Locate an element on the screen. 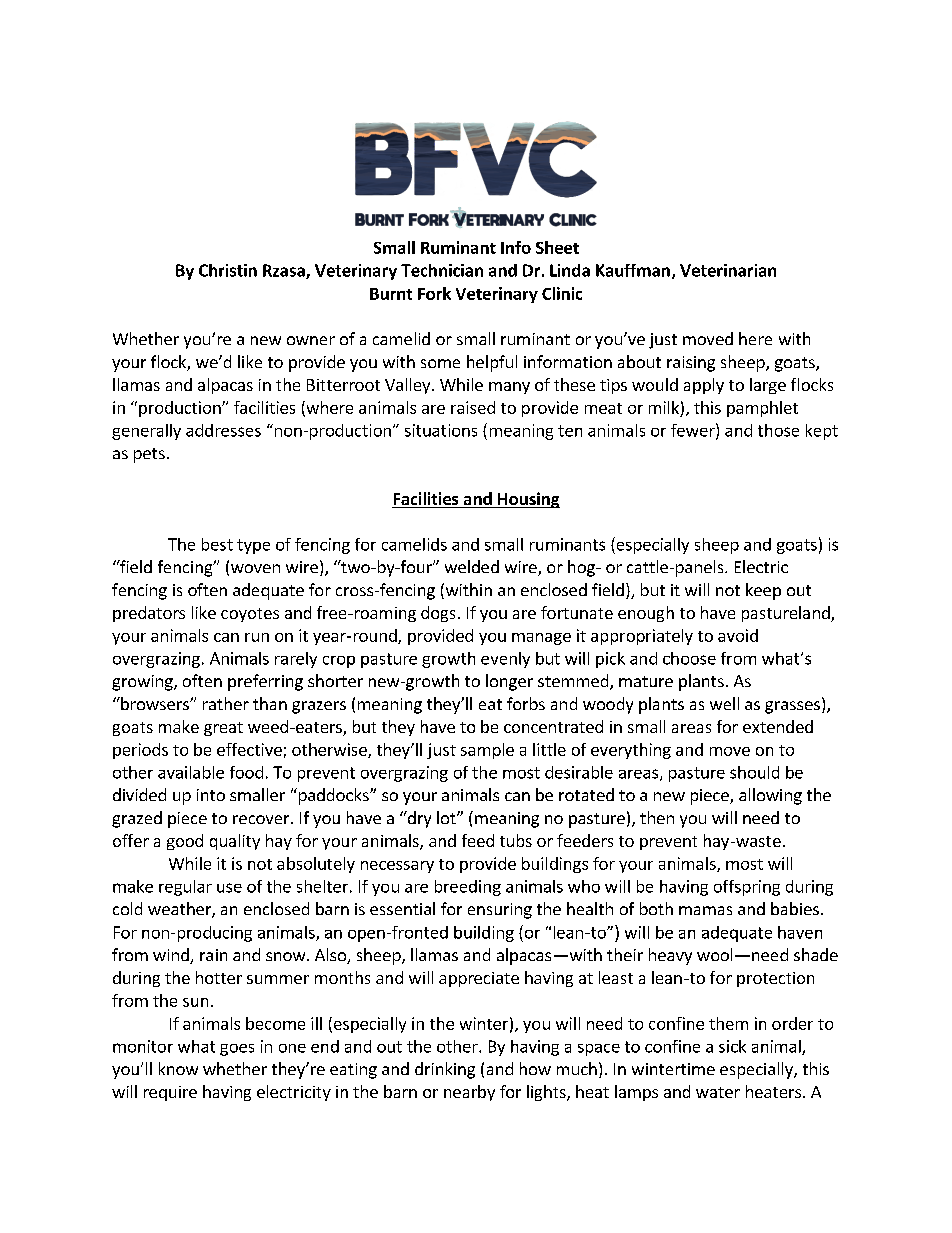 This screenshot has width=952, height=1233. drinking is located at coordinates (445, 1070).
